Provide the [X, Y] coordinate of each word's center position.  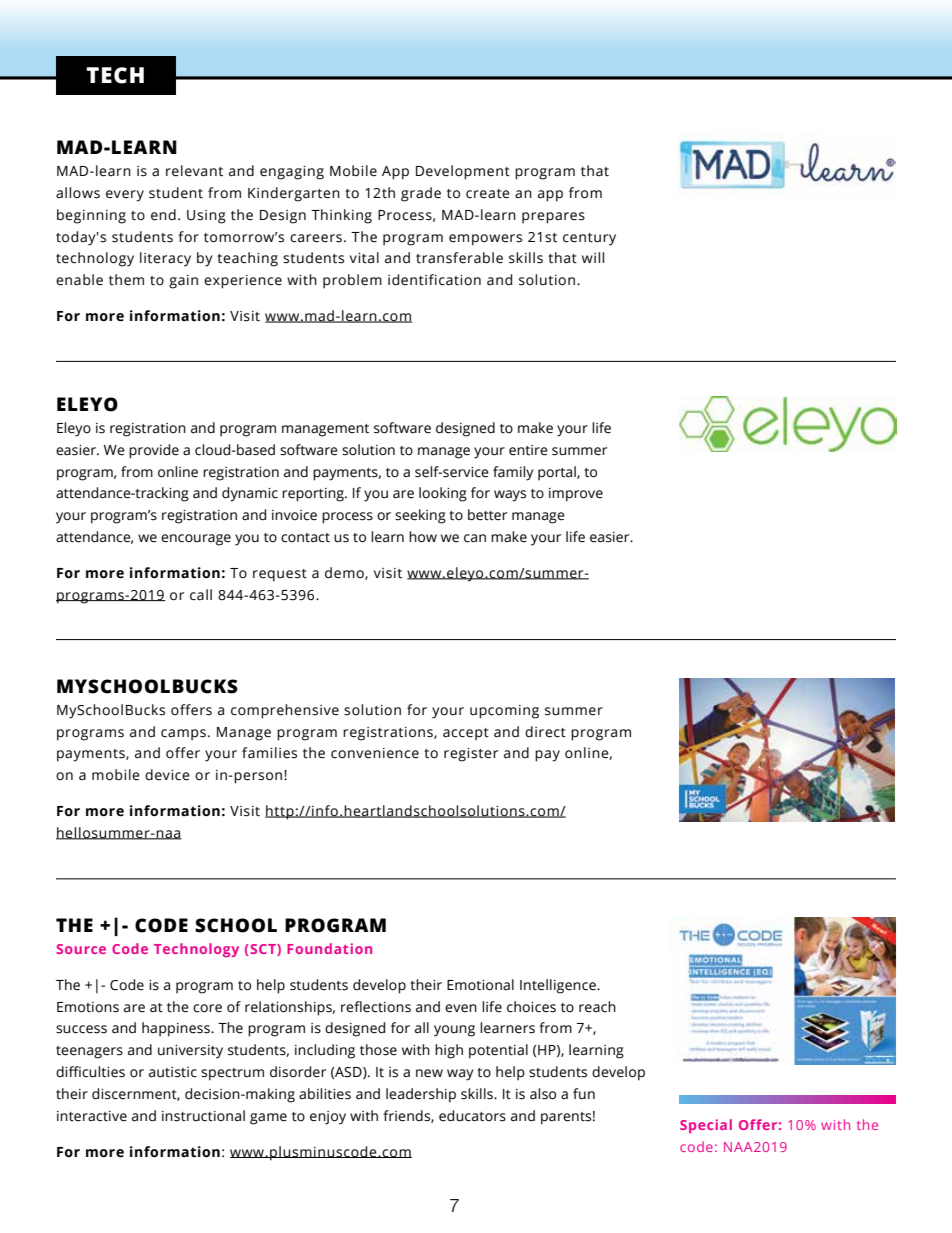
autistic [173, 1072]
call [201, 595]
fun [584, 1094]
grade [421, 194]
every [125, 196]
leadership [421, 1095]
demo [345, 573]
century [589, 239]
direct [545, 732]
